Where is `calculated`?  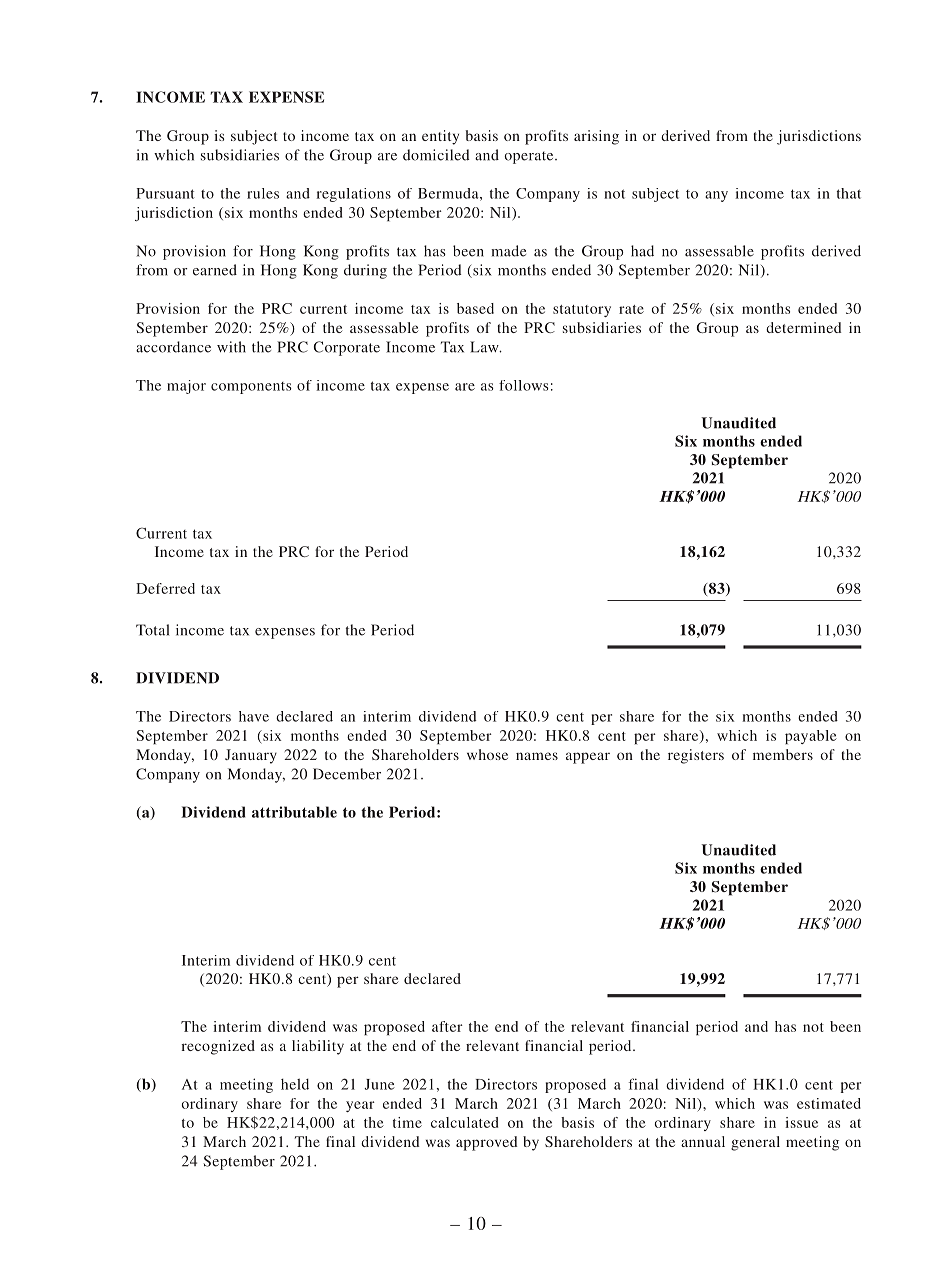
calculated is located at coordinates (464, 1122).
